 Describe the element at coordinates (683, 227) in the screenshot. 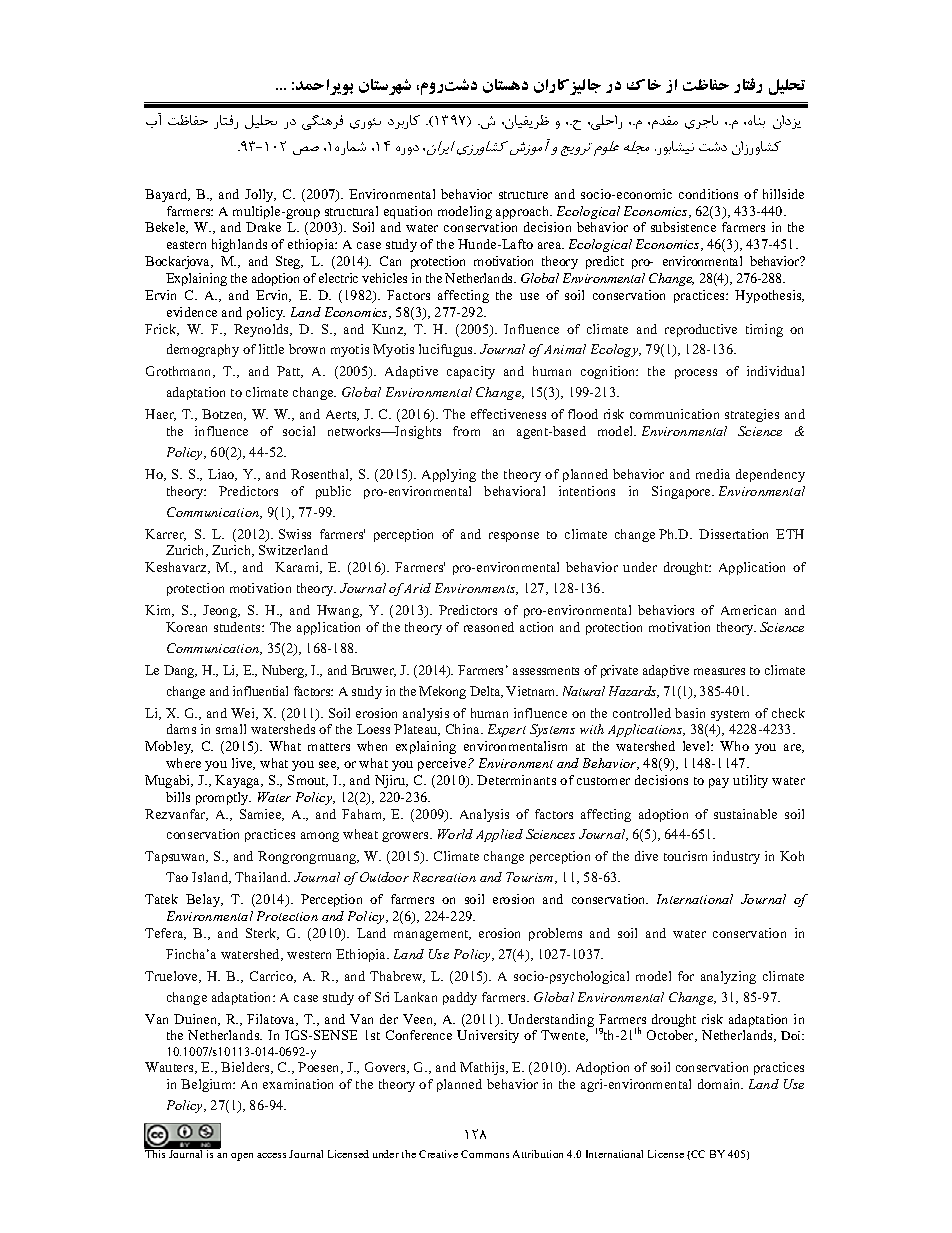

I see `subsistence` at that location.
